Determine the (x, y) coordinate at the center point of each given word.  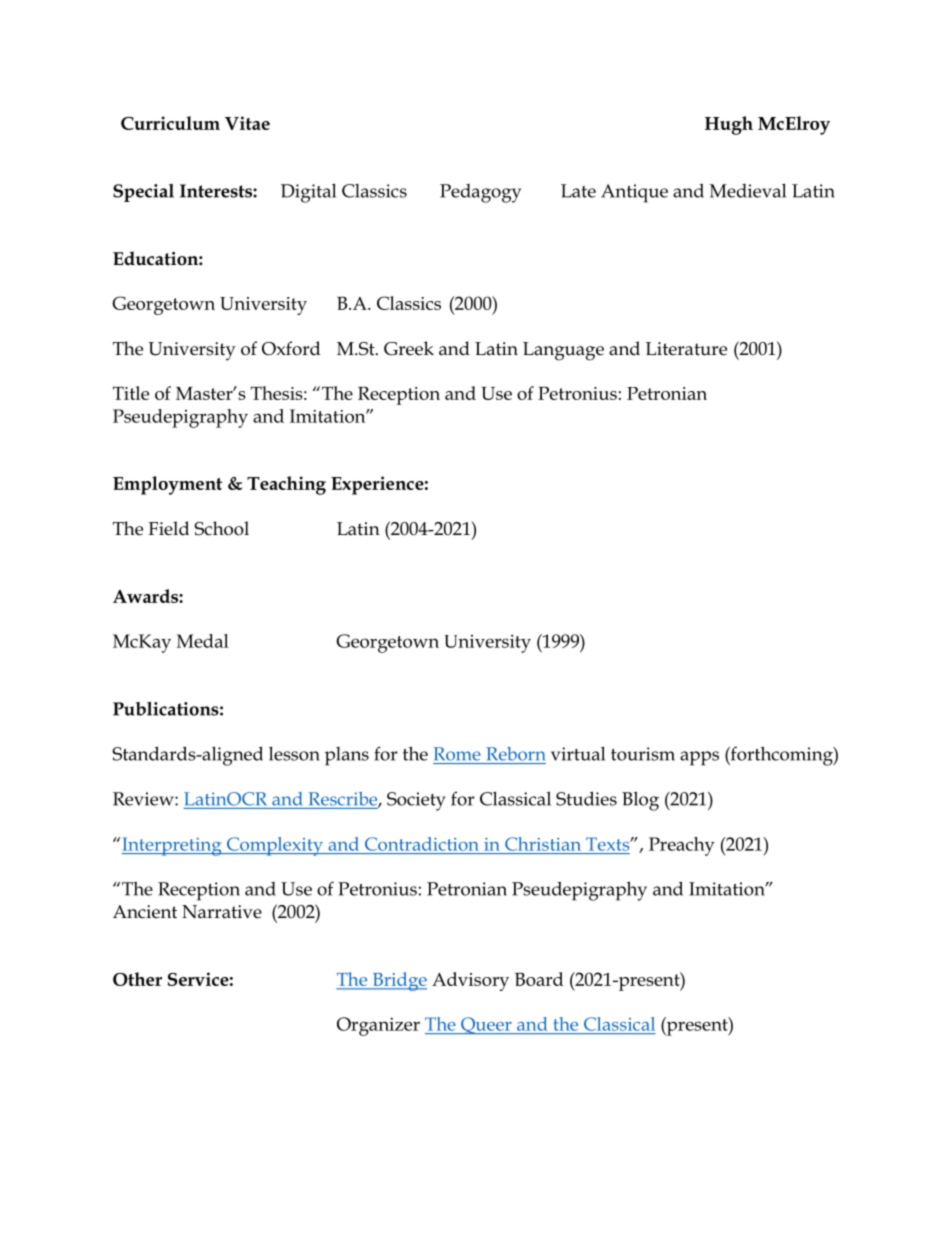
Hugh (729, 125)
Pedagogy (480, 193)
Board (539, 979)
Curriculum (170, 123)
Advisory (470, 981)
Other (137, 979)
